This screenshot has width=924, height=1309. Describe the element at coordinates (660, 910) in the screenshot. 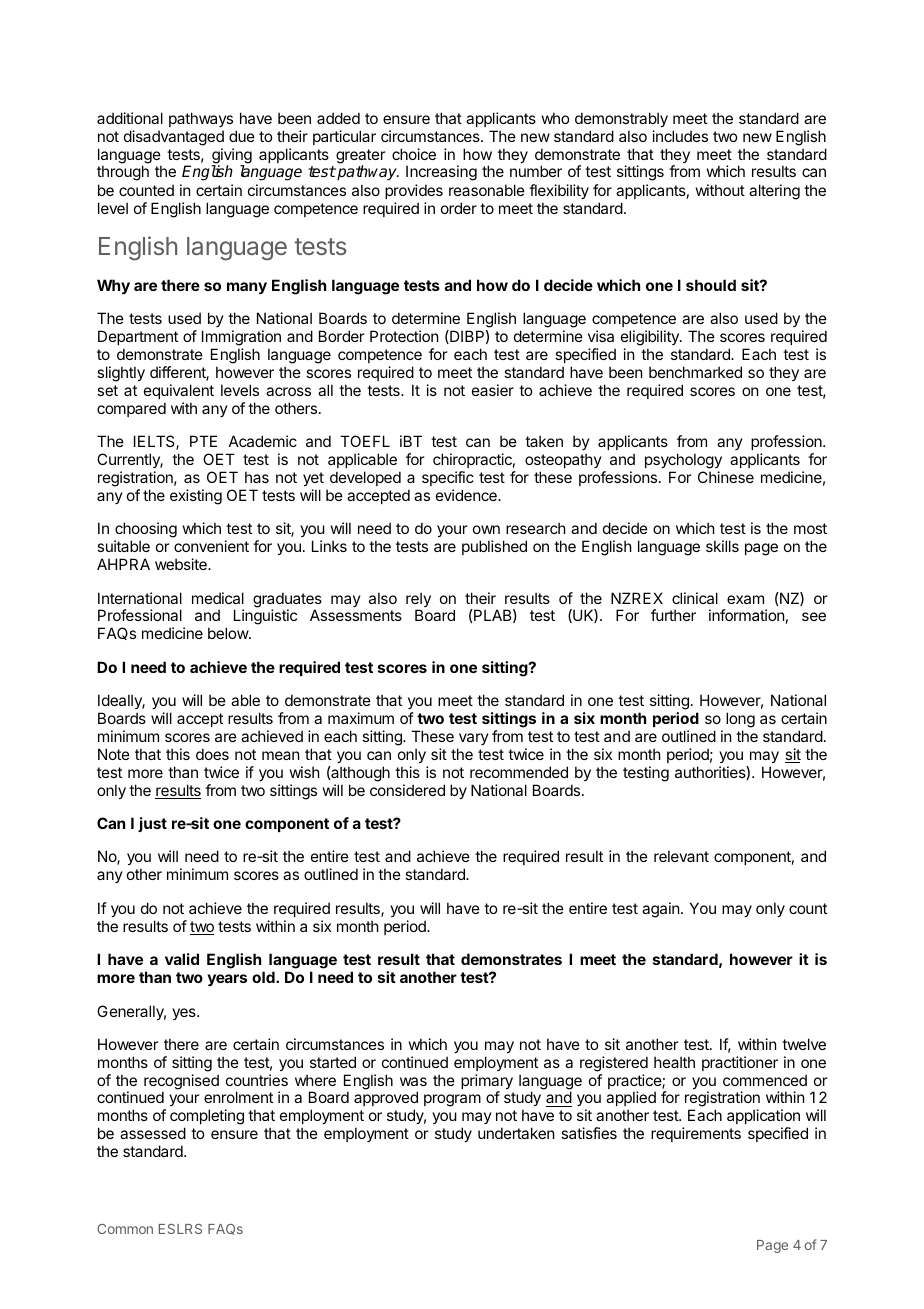

I see `again` at that location.
